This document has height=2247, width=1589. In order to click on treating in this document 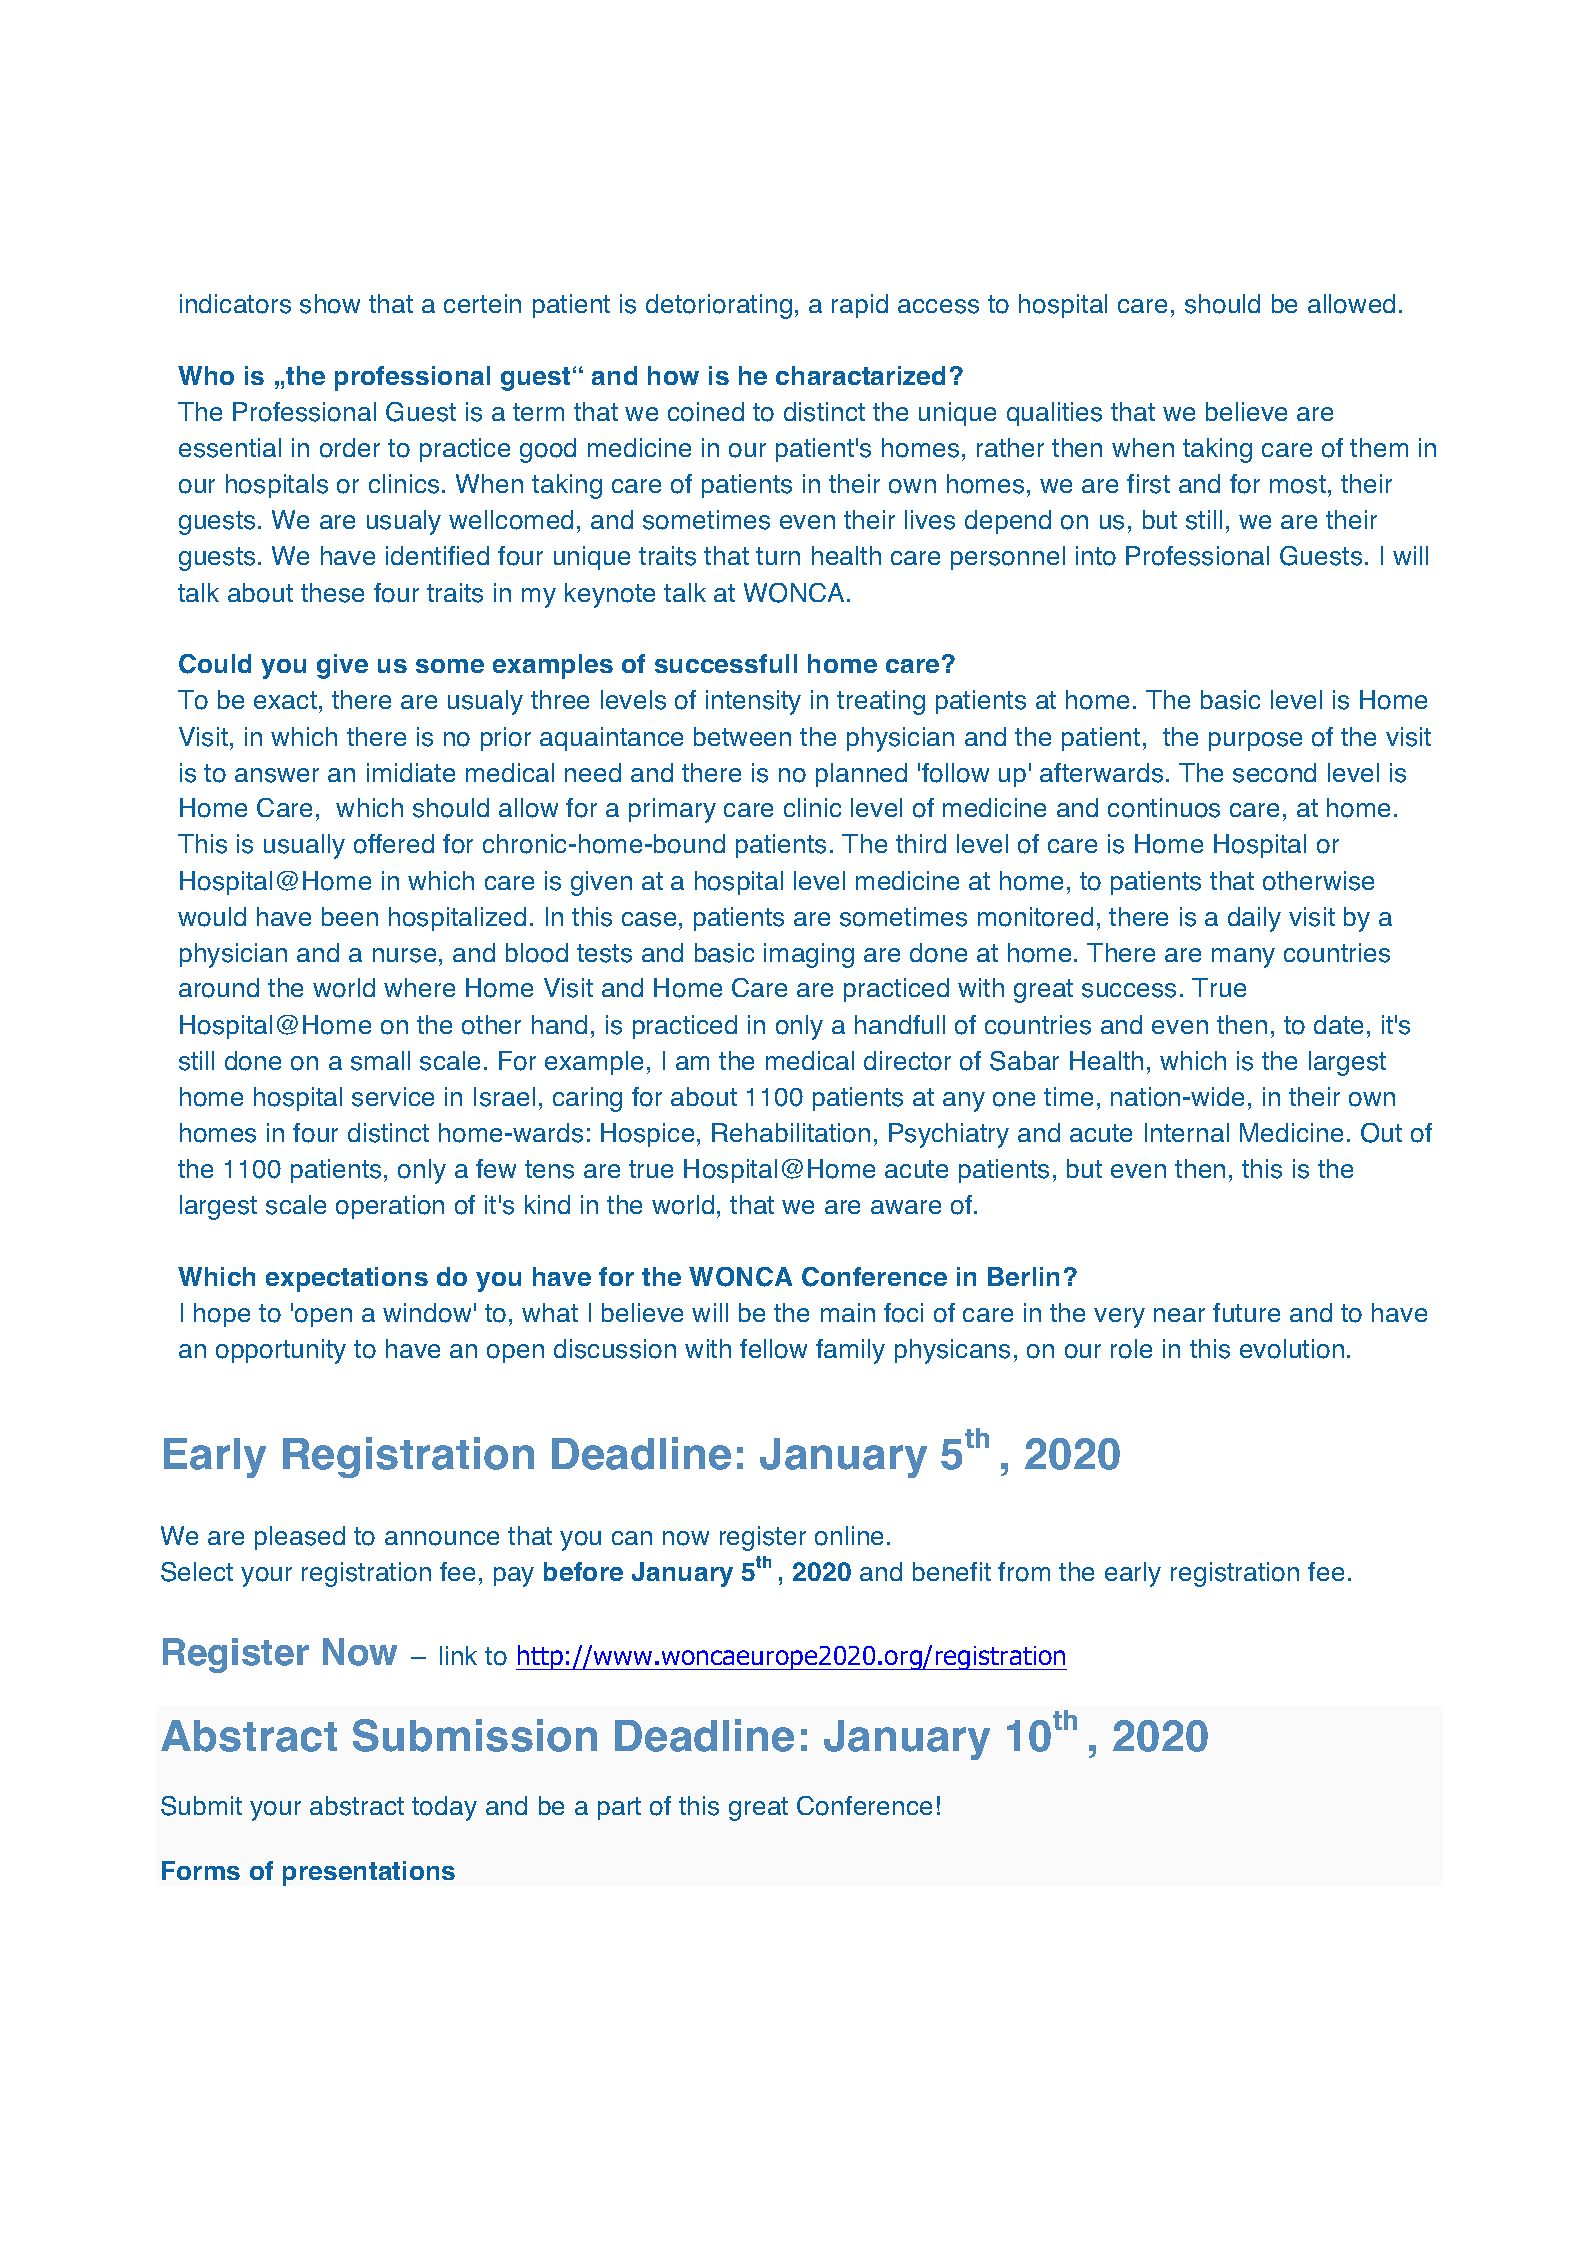, I will do `click(881, 702)`.
